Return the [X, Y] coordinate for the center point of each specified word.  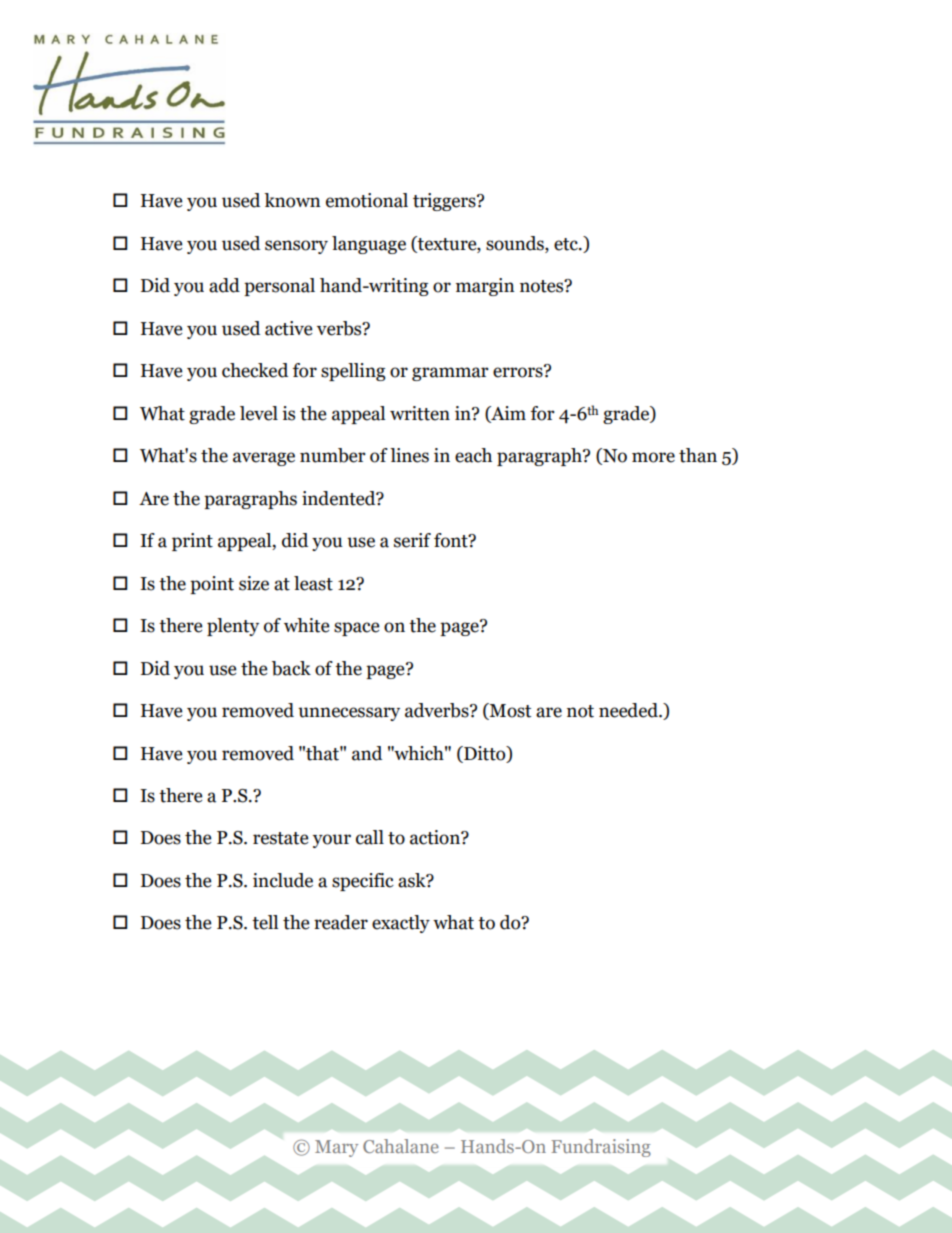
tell [265, 922]
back [291, 668]
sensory [296, 247]
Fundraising [601, 1148]
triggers [445, 202]
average [264, 459]
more [653, 457]
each [473, 455]
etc [567, 244]
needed [629, 710]
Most [509, 711]
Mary [336, 1148]
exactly [401, 924]
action [436, 837]
